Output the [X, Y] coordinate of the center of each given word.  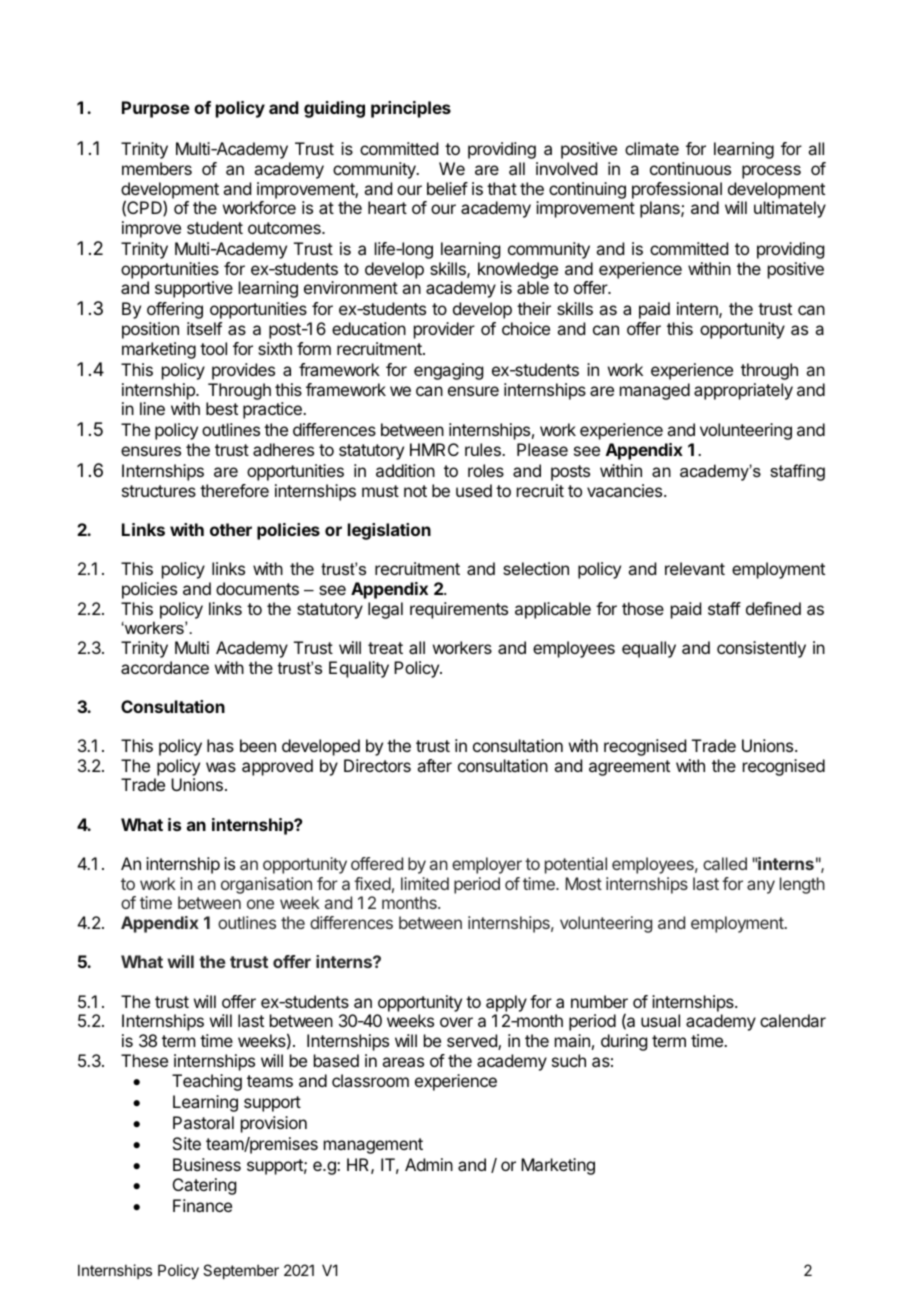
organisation [266, 885]
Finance [202, 1205]
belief [447, 188]
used [474, 490]
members [157, 168]
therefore [234, 490]
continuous [690, 168]
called [725, 863]
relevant [695, 568]
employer [487, 865]
